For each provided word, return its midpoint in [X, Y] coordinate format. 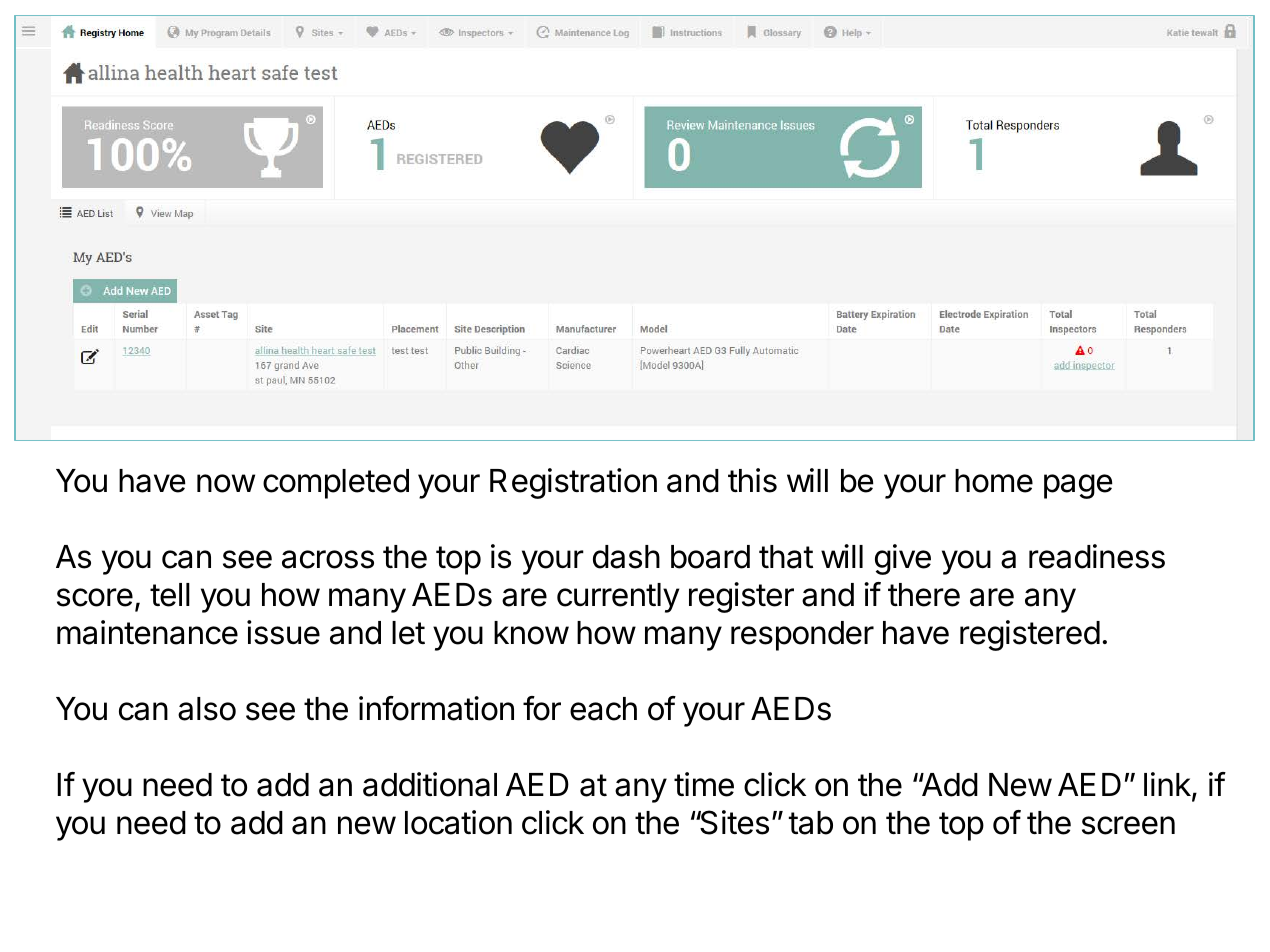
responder [802, 636]
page [1078, 486]
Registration [573, 483]
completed [336, 484]
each [603, 709]
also [207, 709]
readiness [1097, 556]
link [1168, 785]
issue [283, 632]
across [328, 559]
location [458, 822]
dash [626, 557]
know [531, 633]
